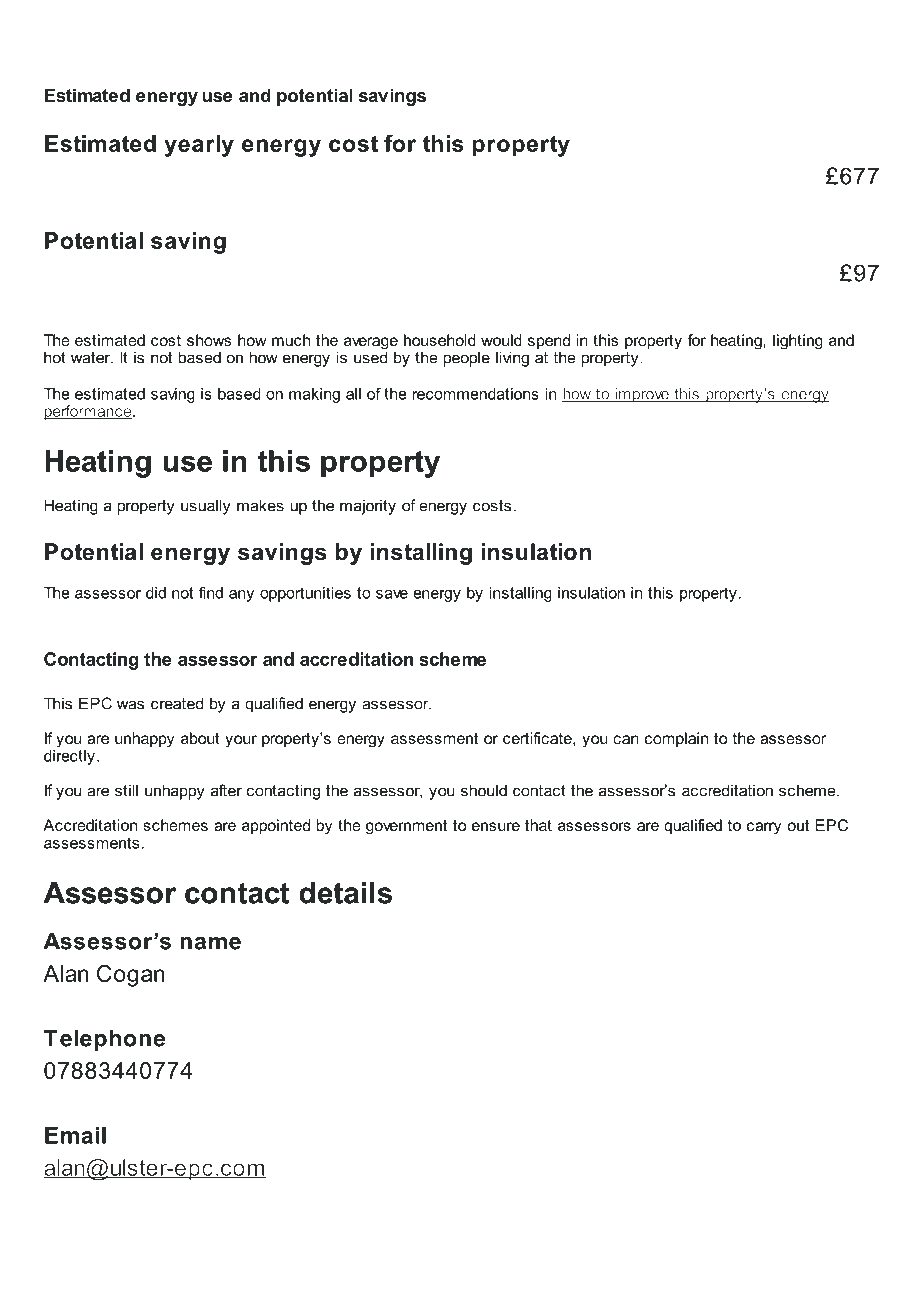 The image size is (924, 1308). What do you see at coordinates (676, 739) in the screenshot?
I see `complain` at bounding box center [676, 739].
